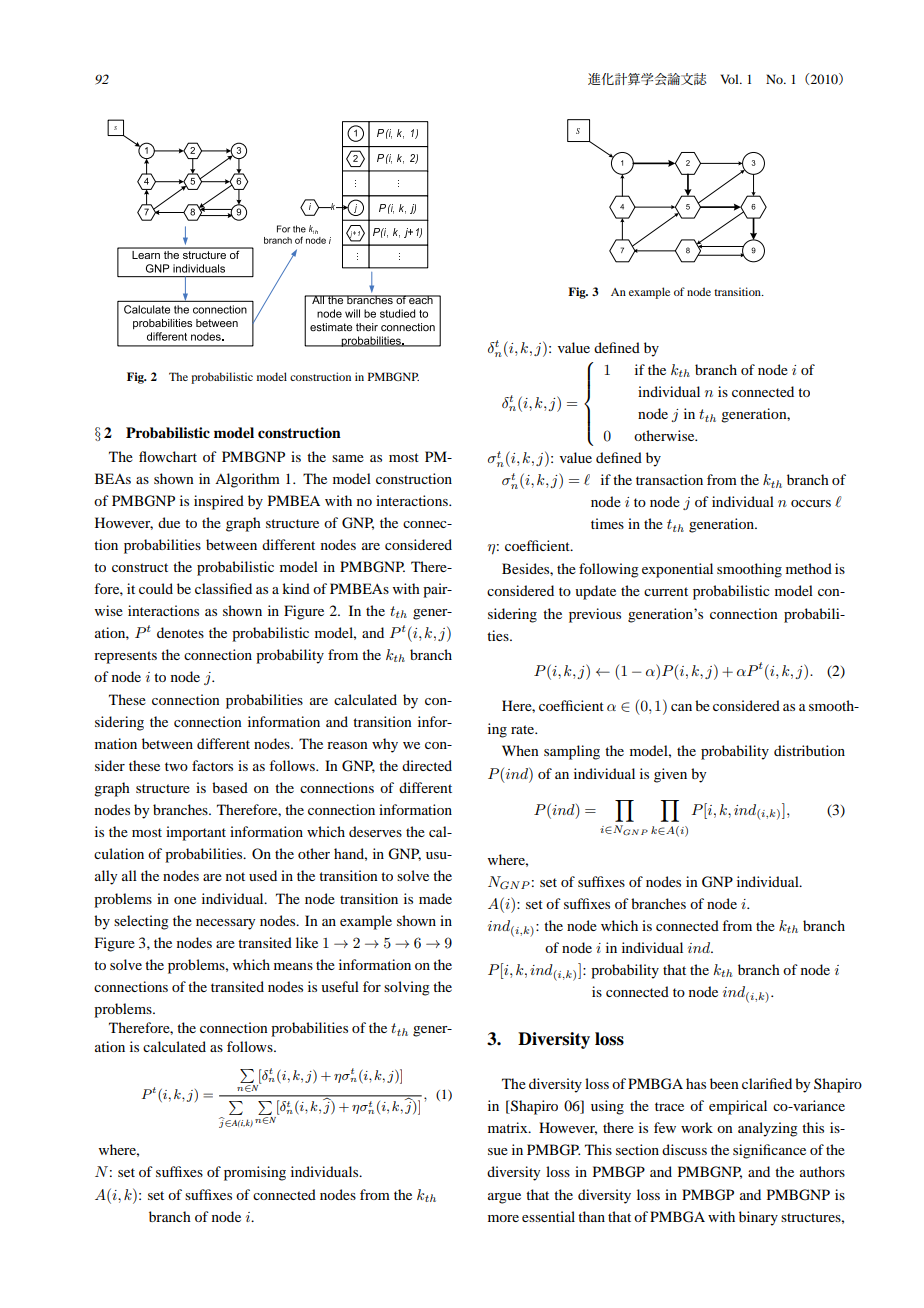 This document has height=1308, width=924. Describe the element at coordinates (504, 1198) in the document. I see `argue` at that location.
